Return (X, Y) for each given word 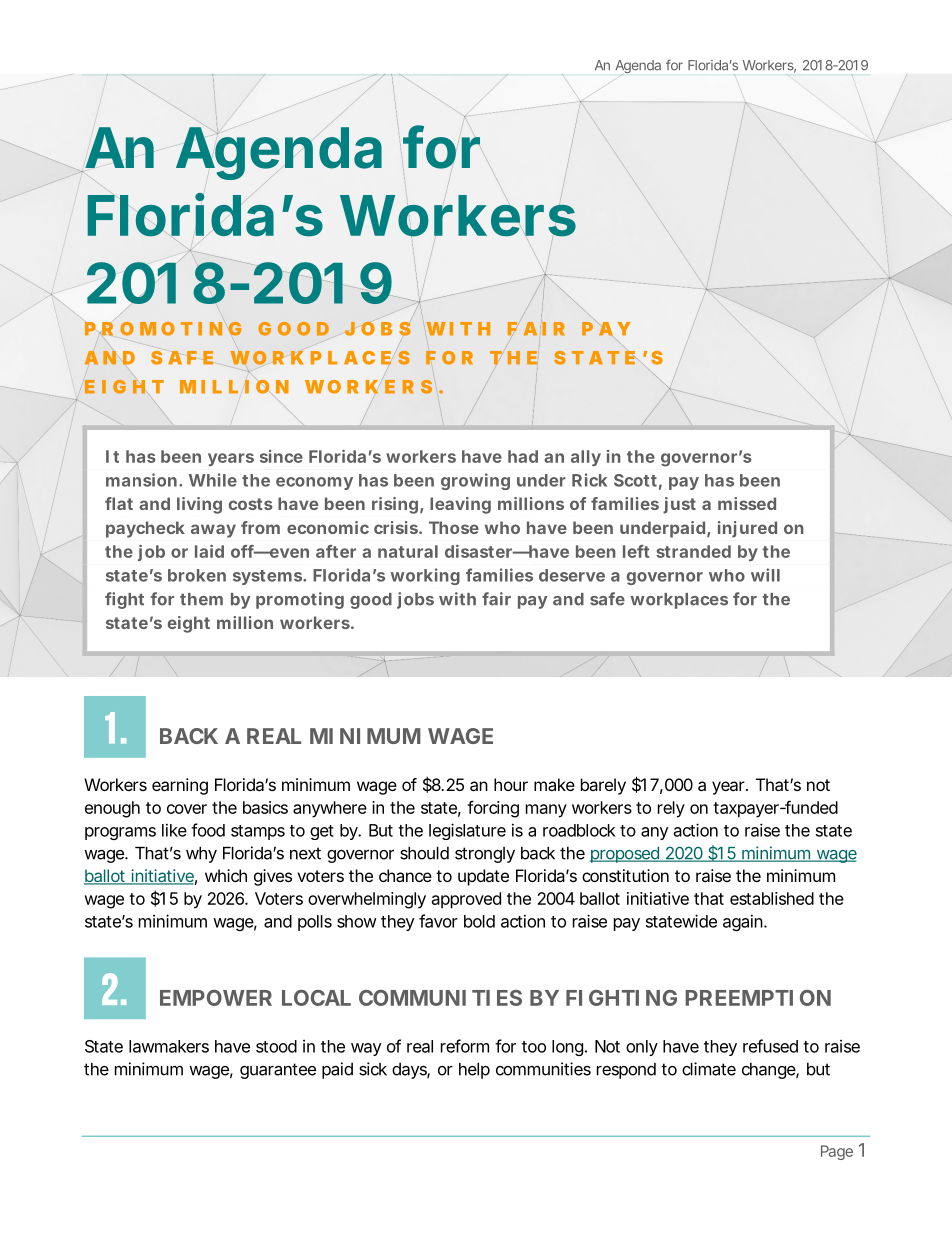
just (679, 505)
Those (454, 527)
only (642, 1048)
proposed (625, 855)
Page (837, 1152)
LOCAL (316, 998)
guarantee (278, 1071)
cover (187, 809)
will (765, 575)
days (410, 1071)
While (213, 480)
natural (408, 551)
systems (267, 577)
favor (438, 921)
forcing (493, 809)
